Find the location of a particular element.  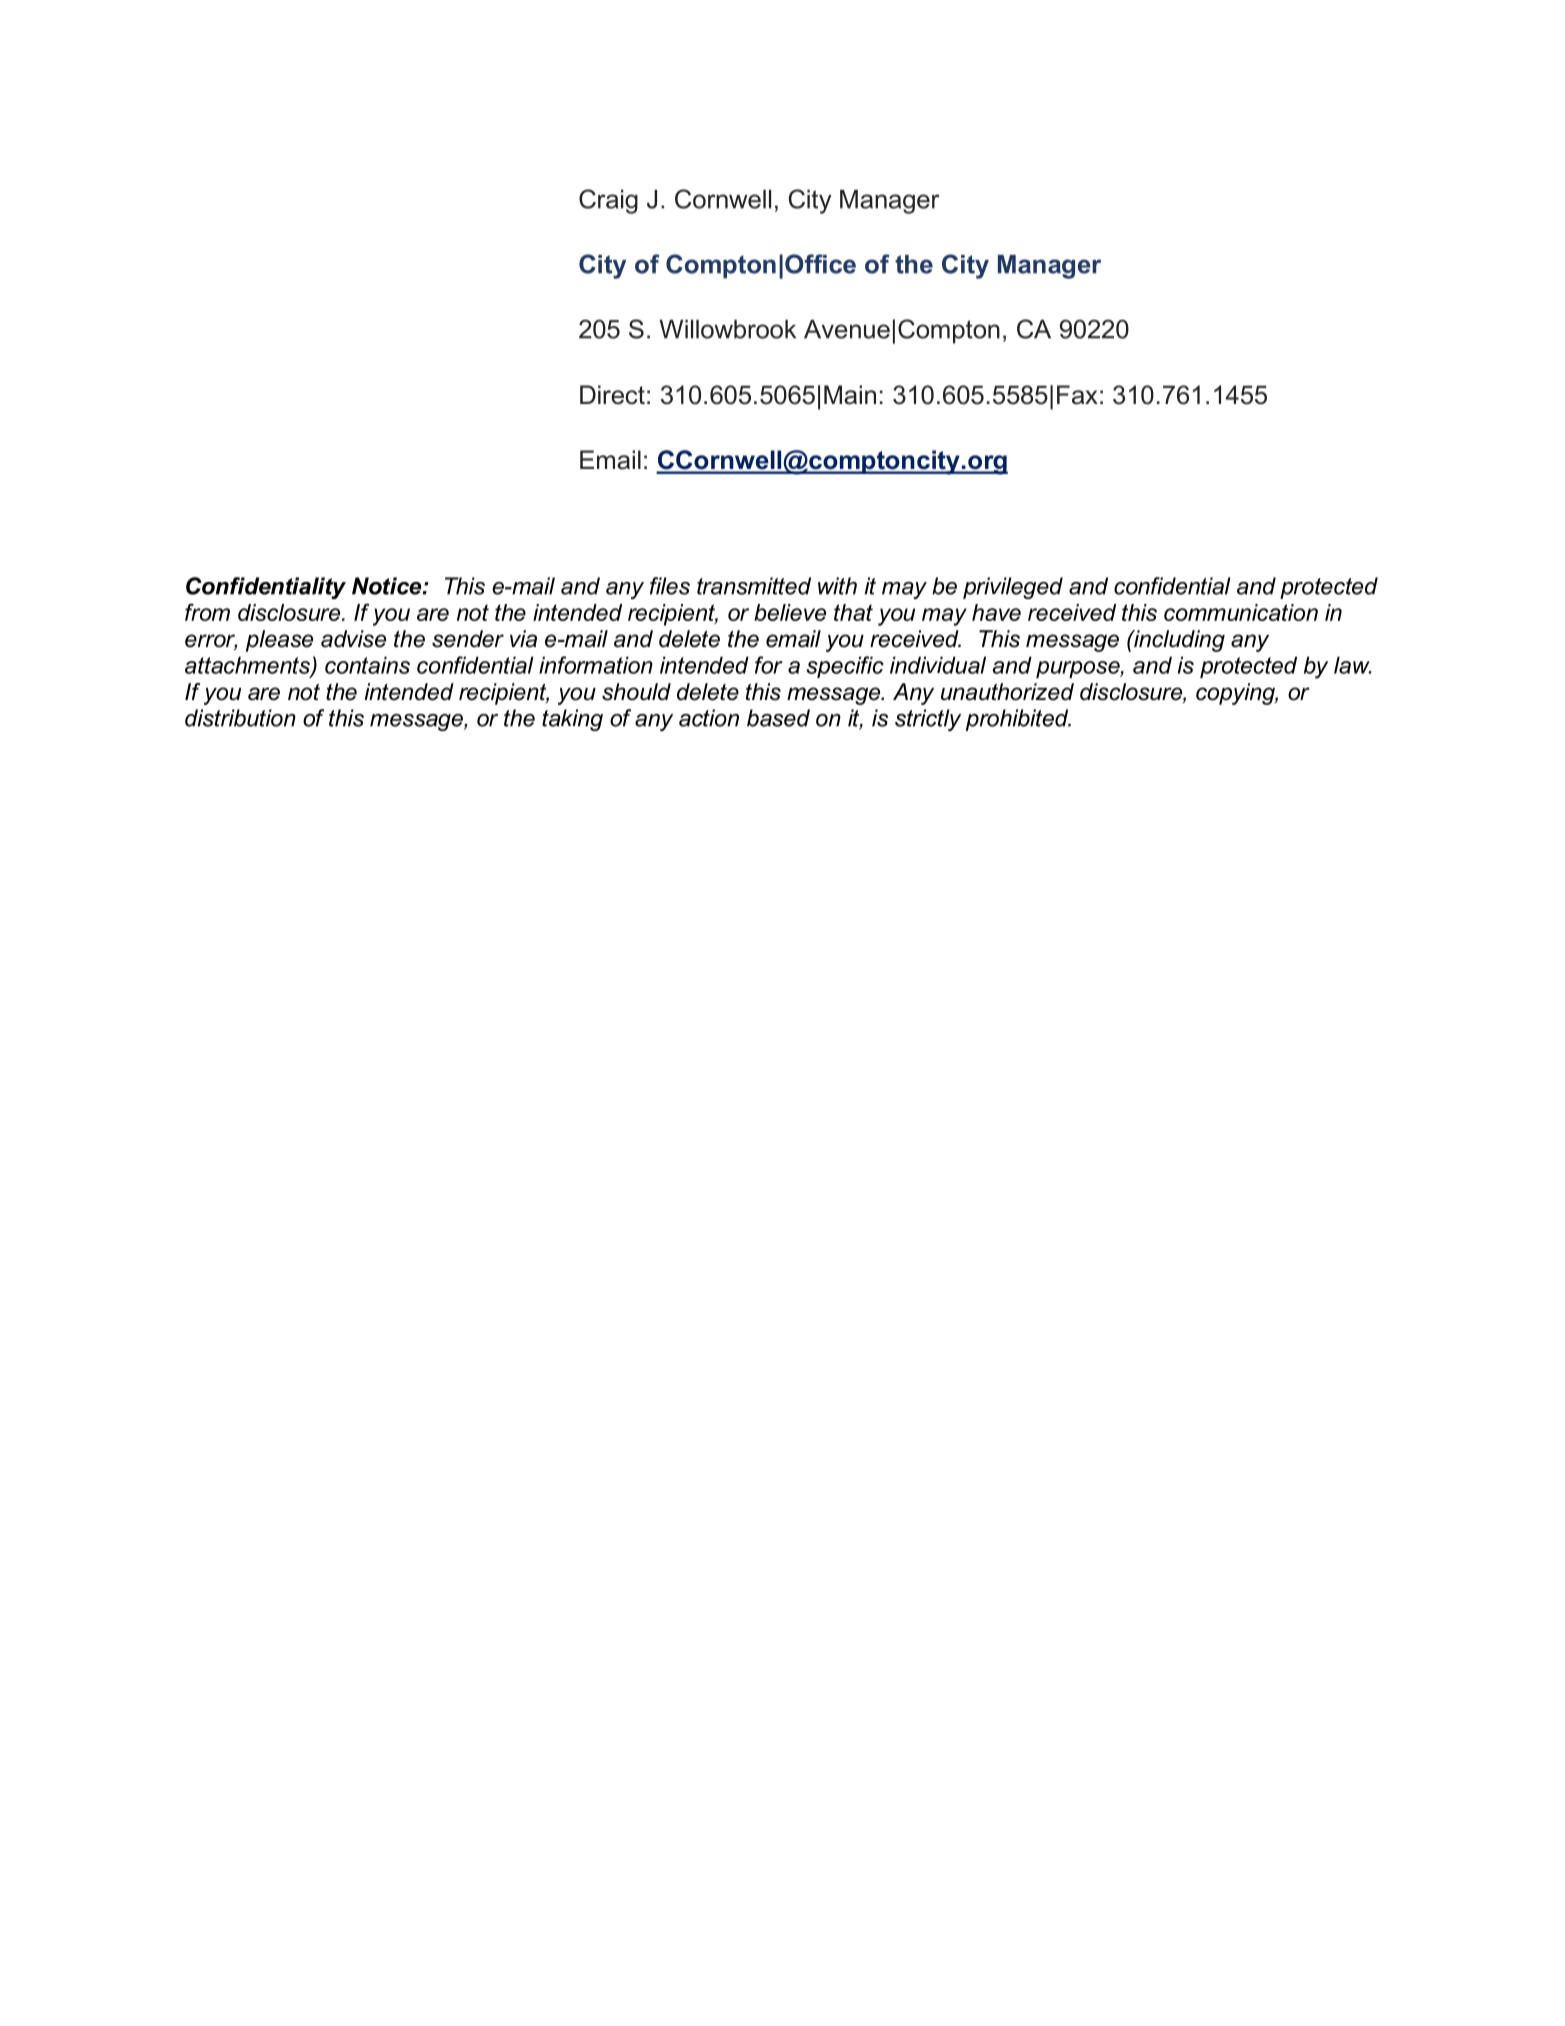

Willowbrook is located at coordinates (727, 329).
